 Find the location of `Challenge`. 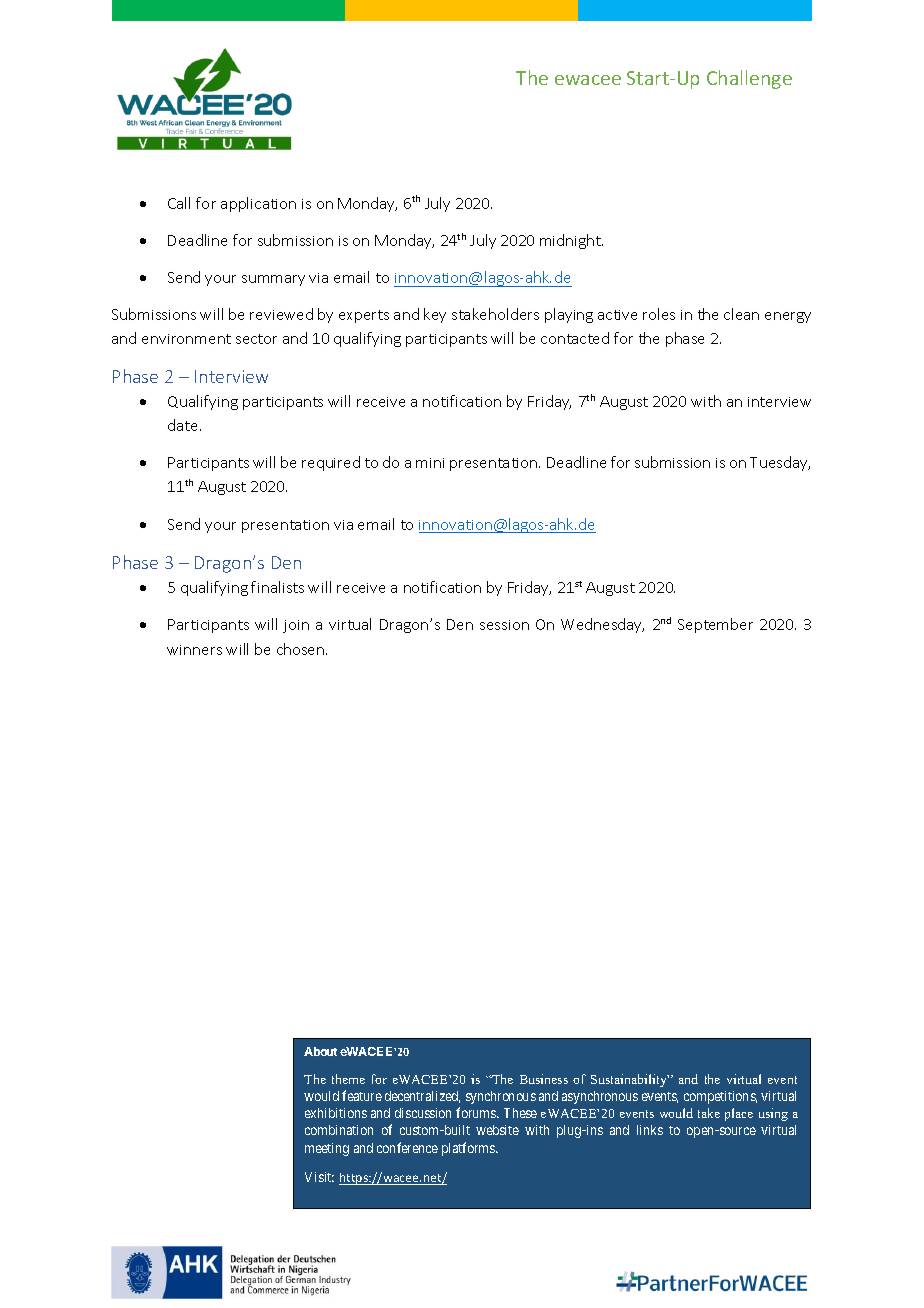

Challenge is located at coordinates (749, 79).
